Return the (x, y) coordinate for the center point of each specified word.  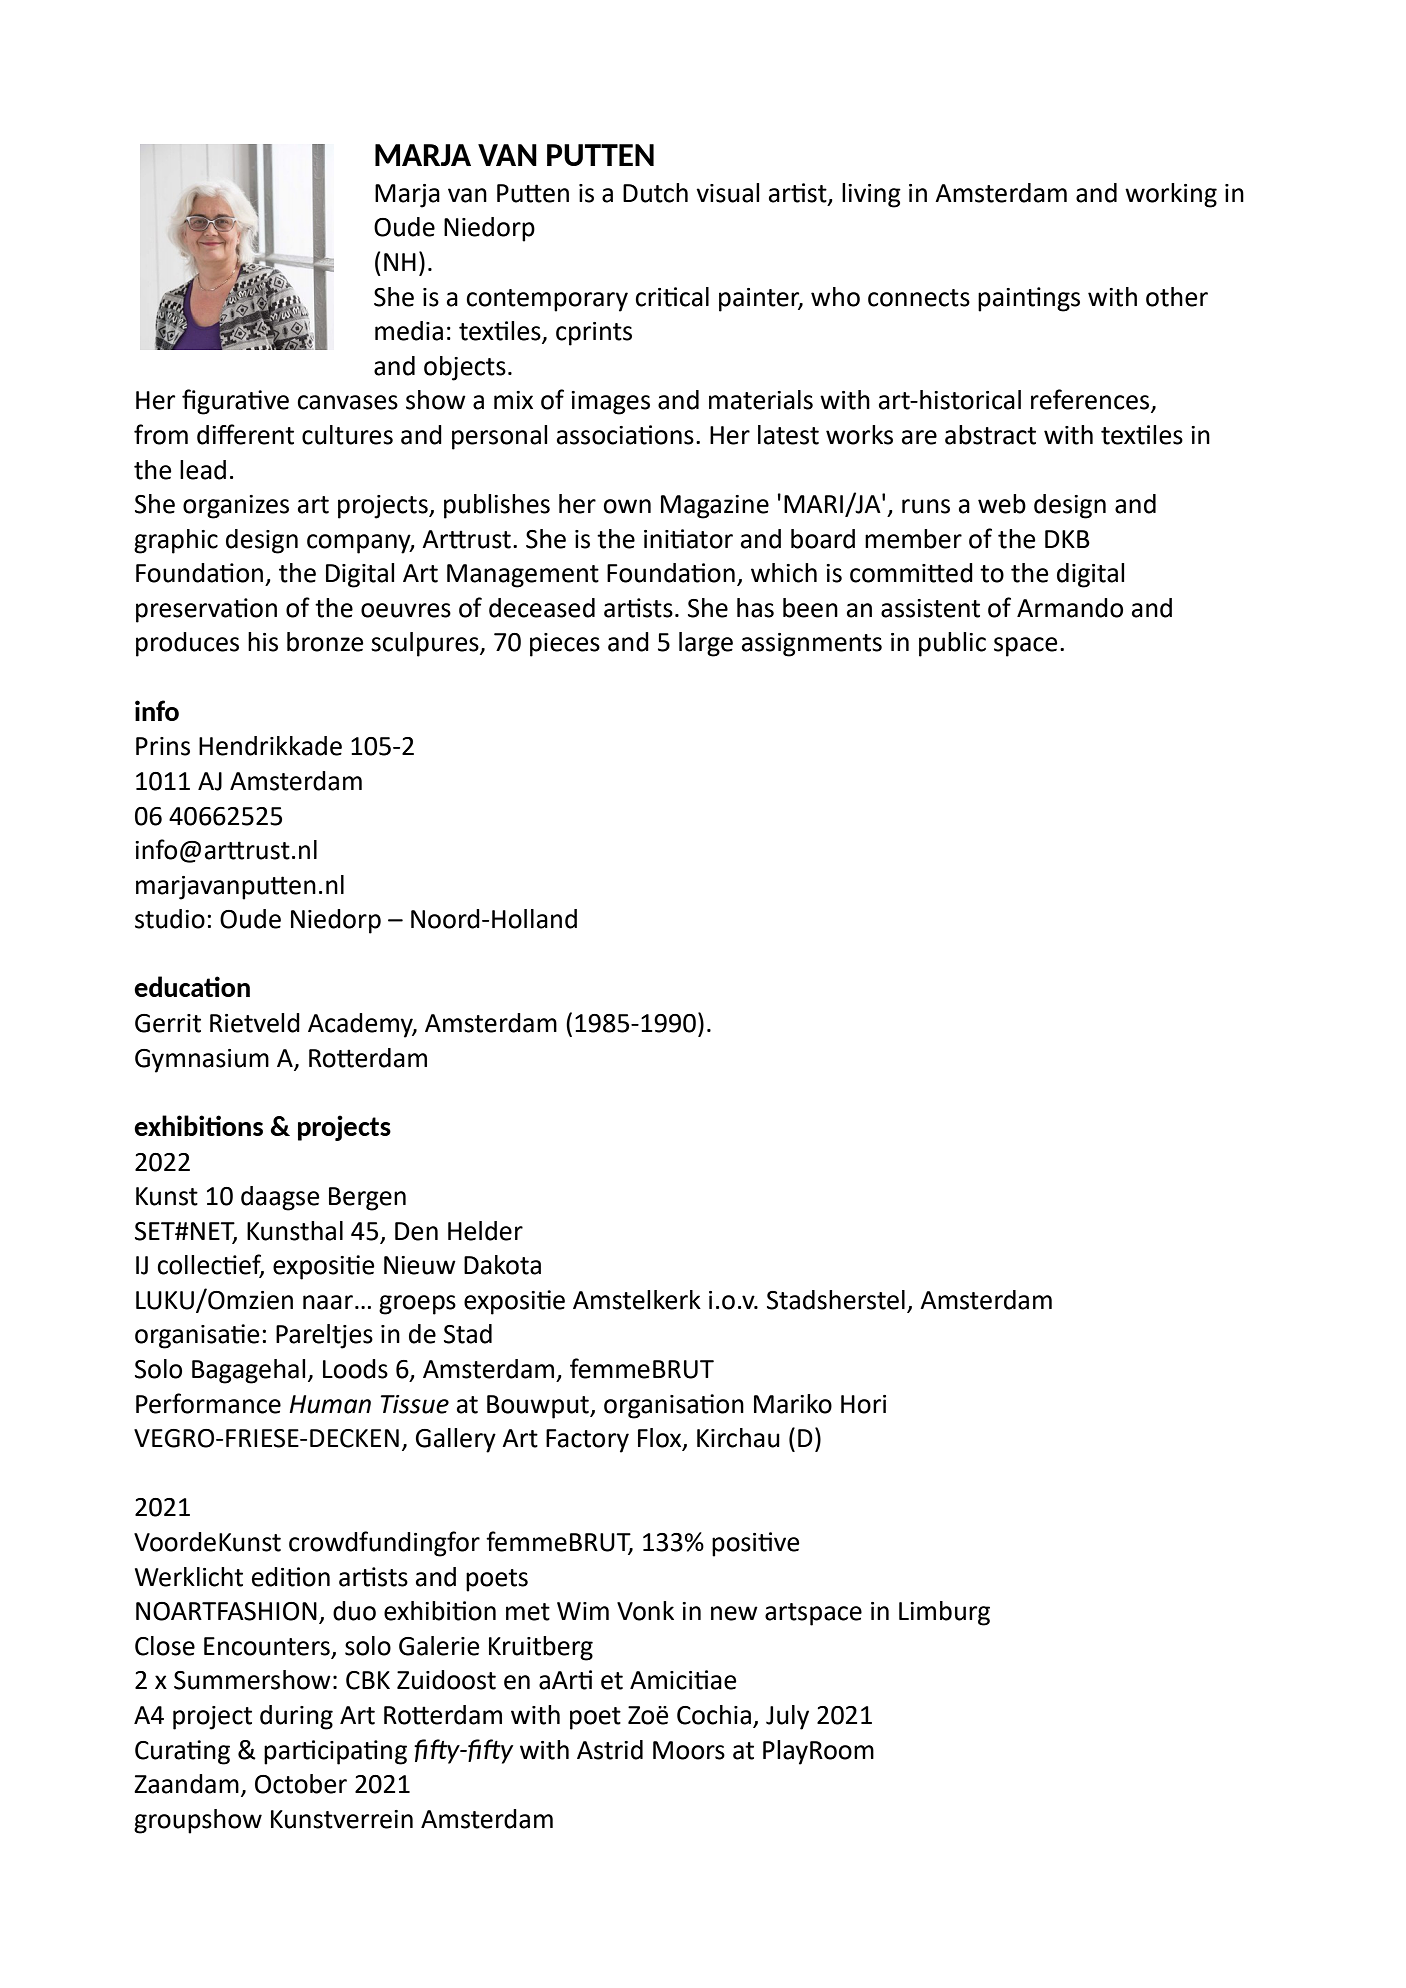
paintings (1029, 299)
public (952, 644)
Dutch (655, 193)
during (296, 1717)
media (409, 331)
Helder (485, 1231)
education (192, 986)
